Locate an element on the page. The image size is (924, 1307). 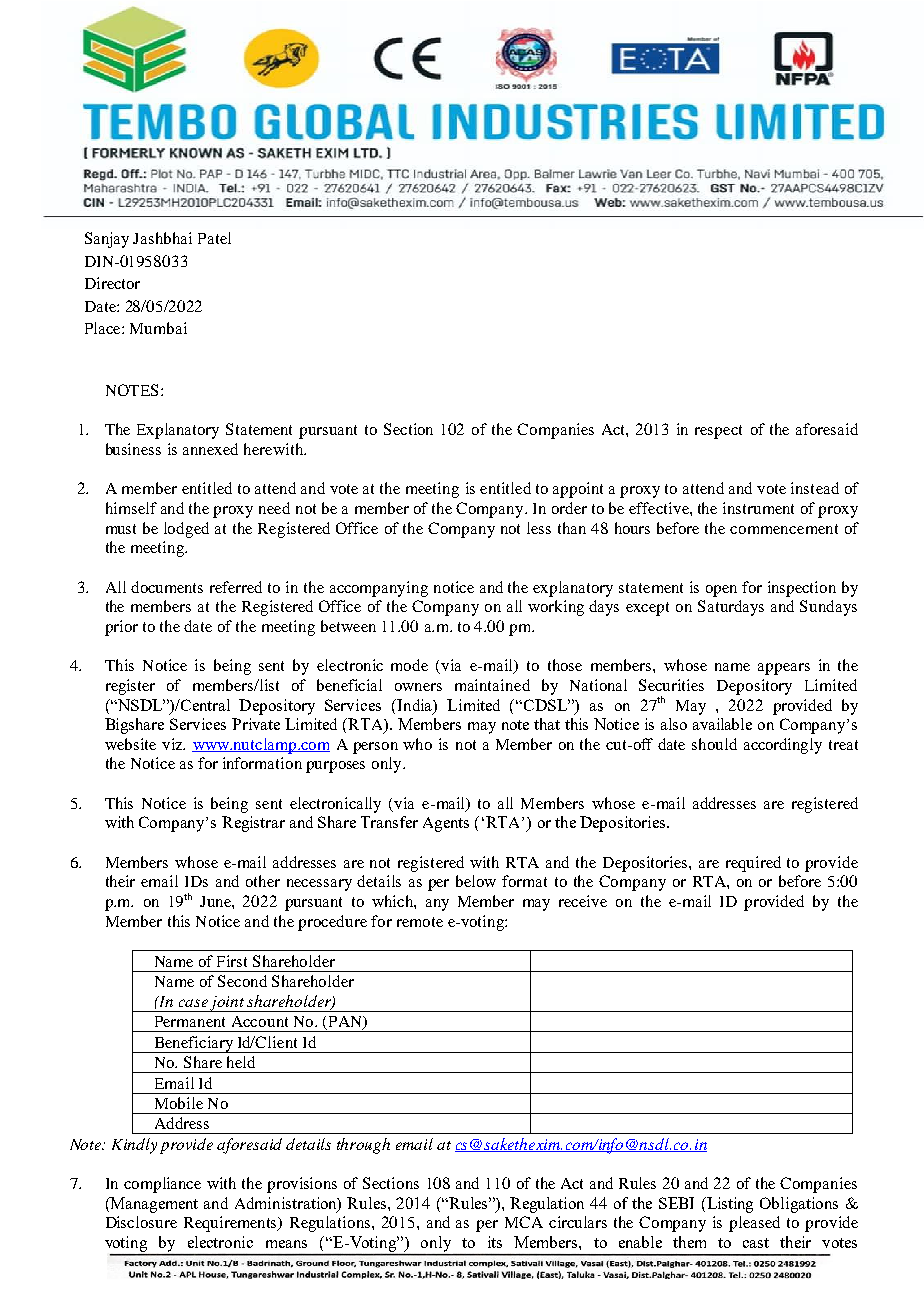
Patel is located at coordinates (214, 238).
